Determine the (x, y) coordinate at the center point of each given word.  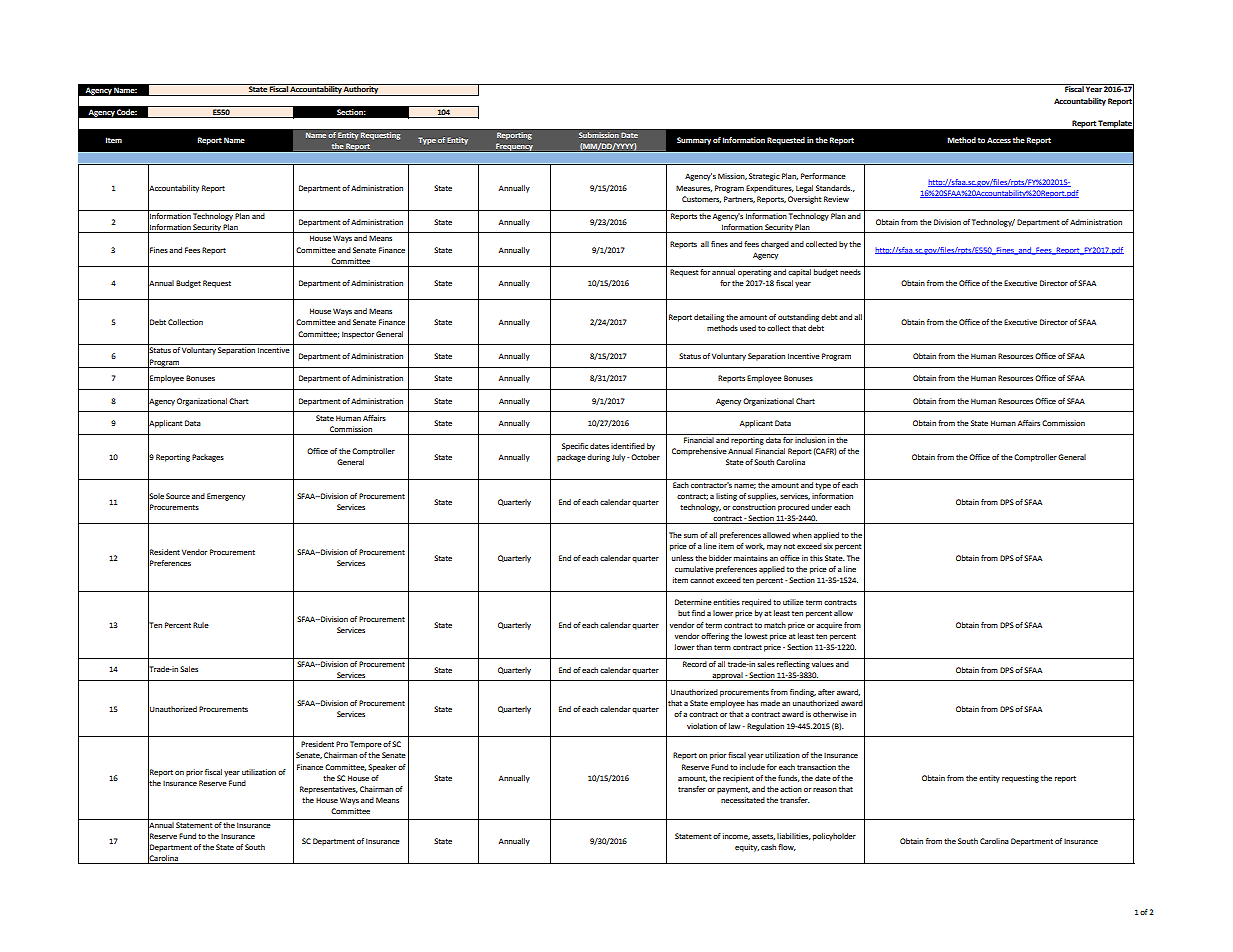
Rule (201, 625)
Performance (823, 176)
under (822, 507)
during (598, 458)
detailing (709, 318)
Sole (156, 496)
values (823, 664)
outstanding (798, 318)
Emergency (226, 497)
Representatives (329, 790)
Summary (694, 141)
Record (695, 664)
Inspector (358, 335)
